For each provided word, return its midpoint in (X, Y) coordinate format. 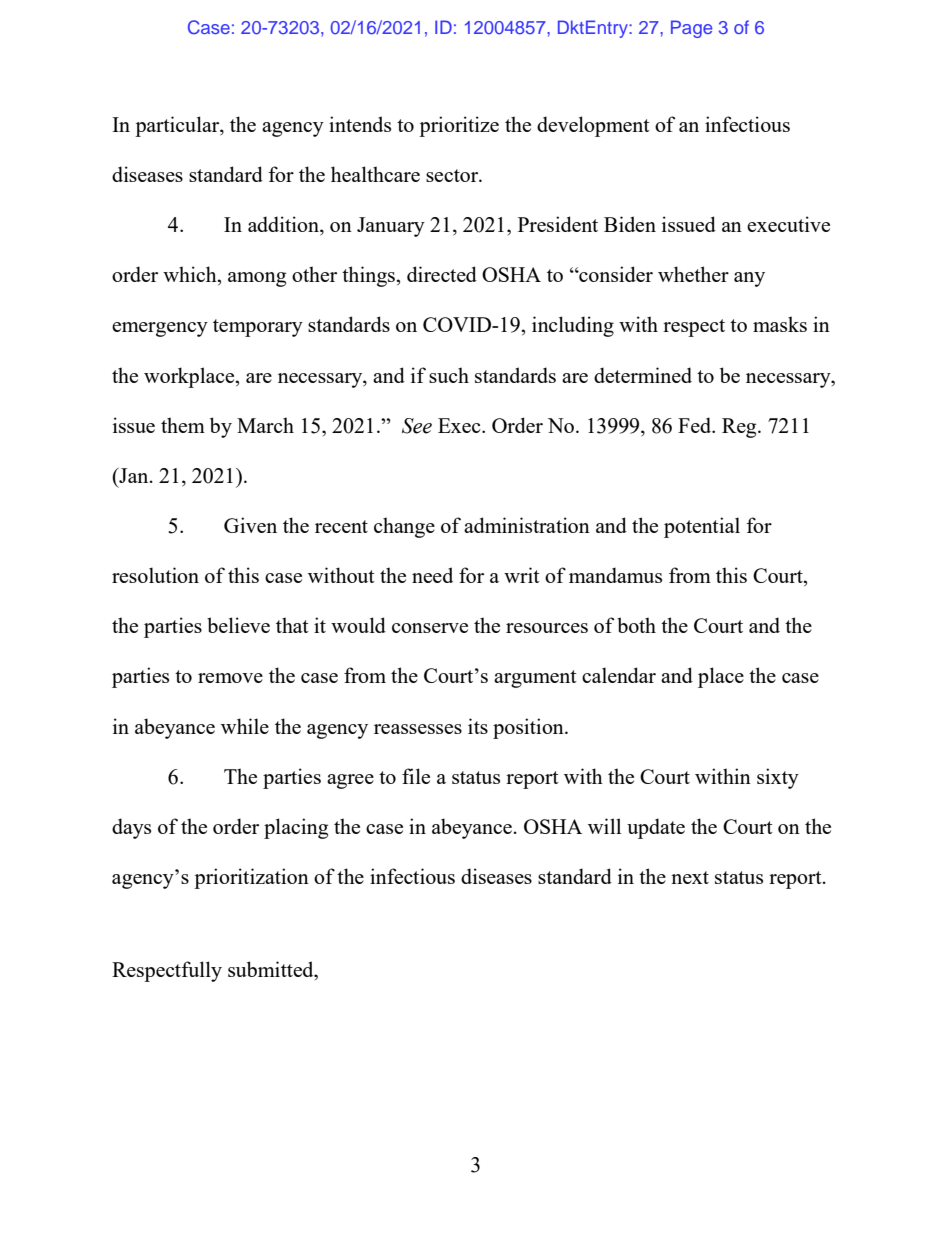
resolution (155, 575)
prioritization (251, 878)
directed (442, 274)
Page (691, 29)
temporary (258, 328)
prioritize (459, 126)
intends (360, 124)
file (416, 776)
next (690, 877)
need (432, 575)
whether (693, 274)
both (636, 625)
